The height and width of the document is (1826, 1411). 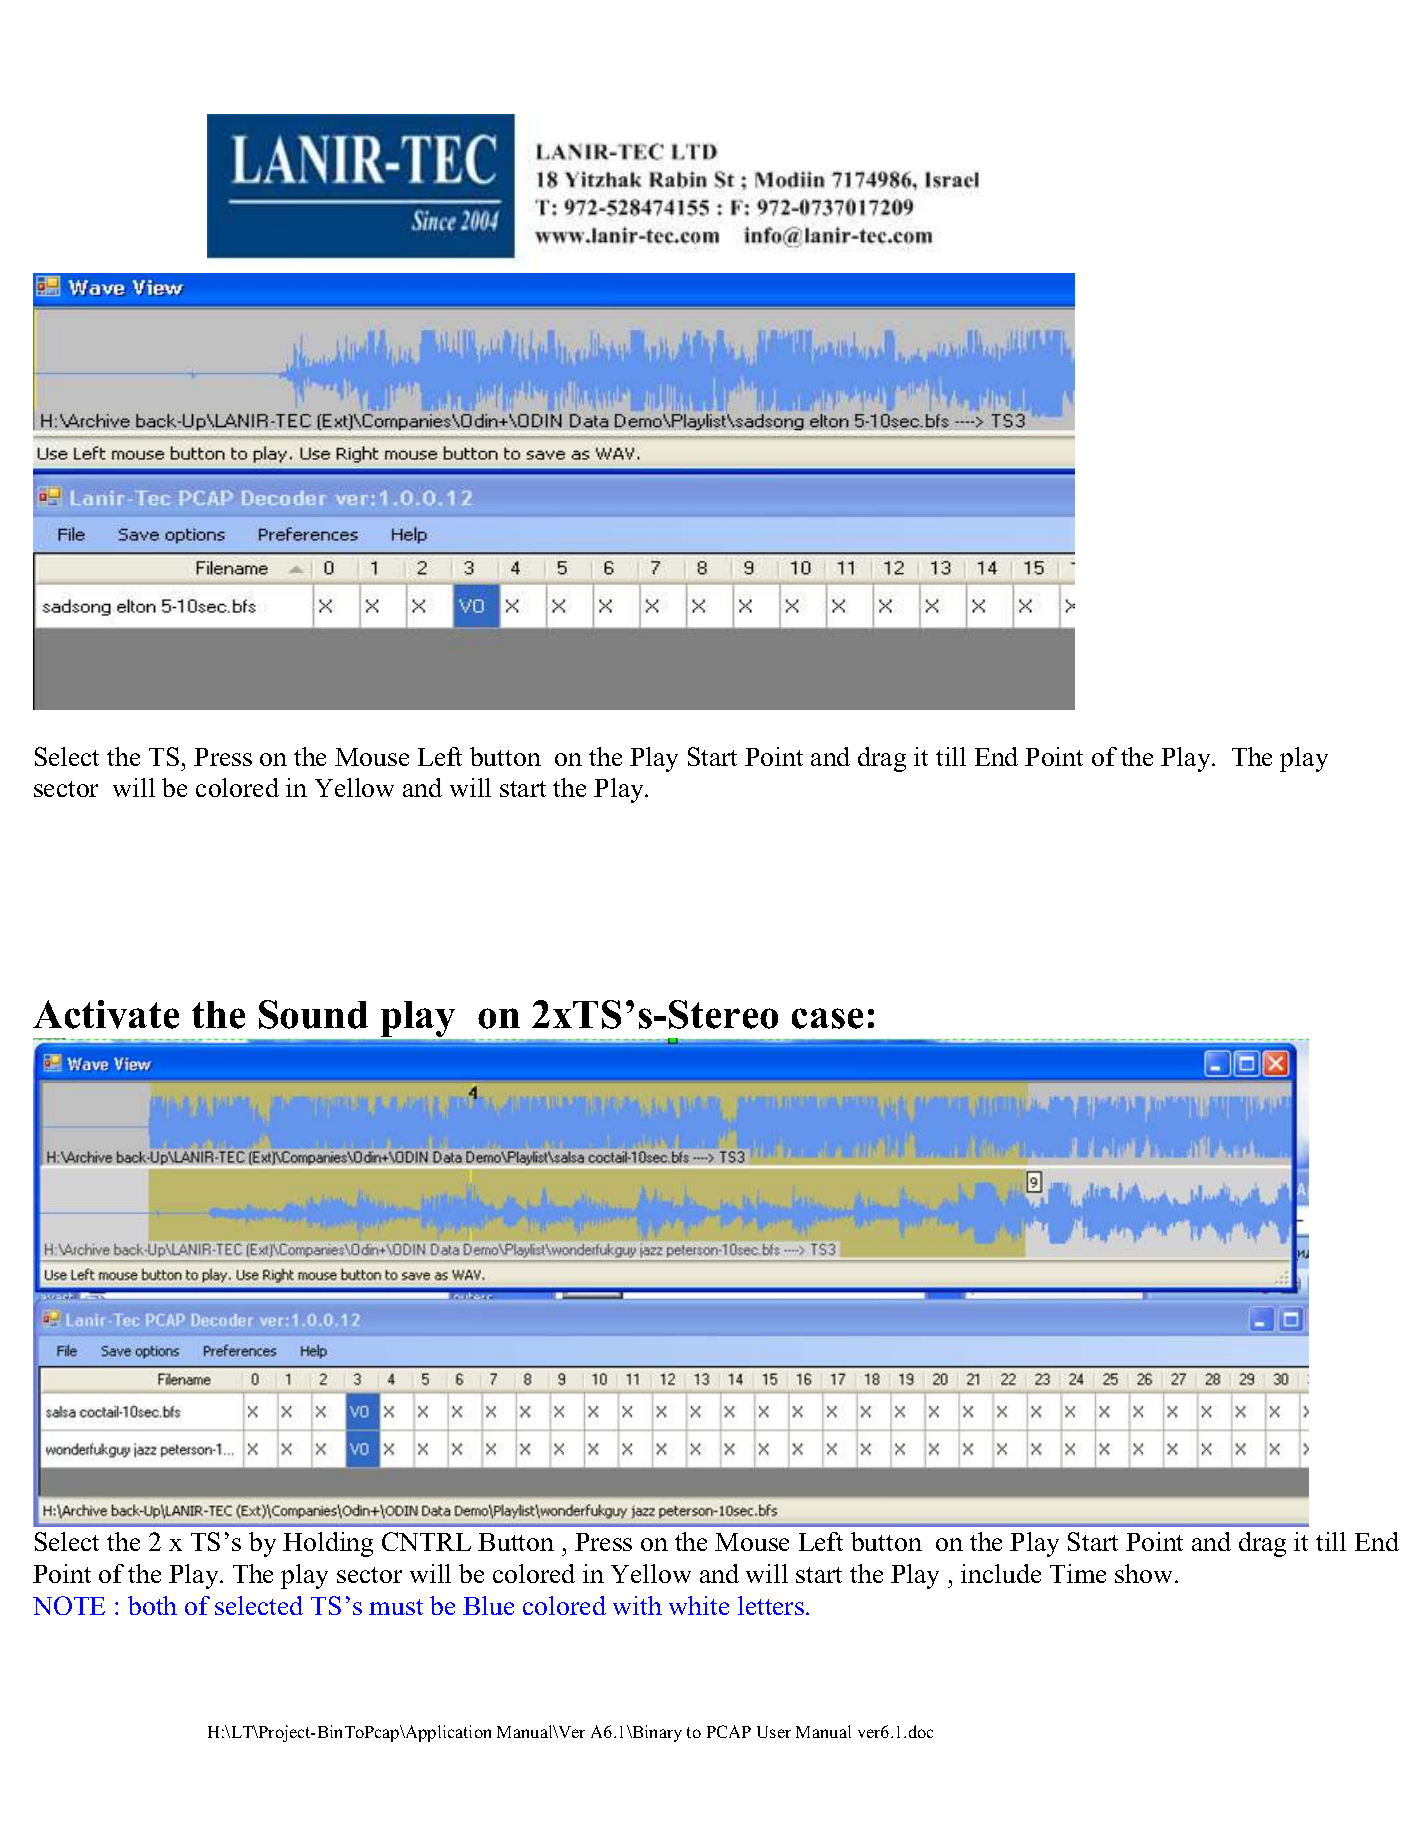 What do you see at coordinates (152, 1605) in the document?
I see `both` at bounding box center [152, 1605].
